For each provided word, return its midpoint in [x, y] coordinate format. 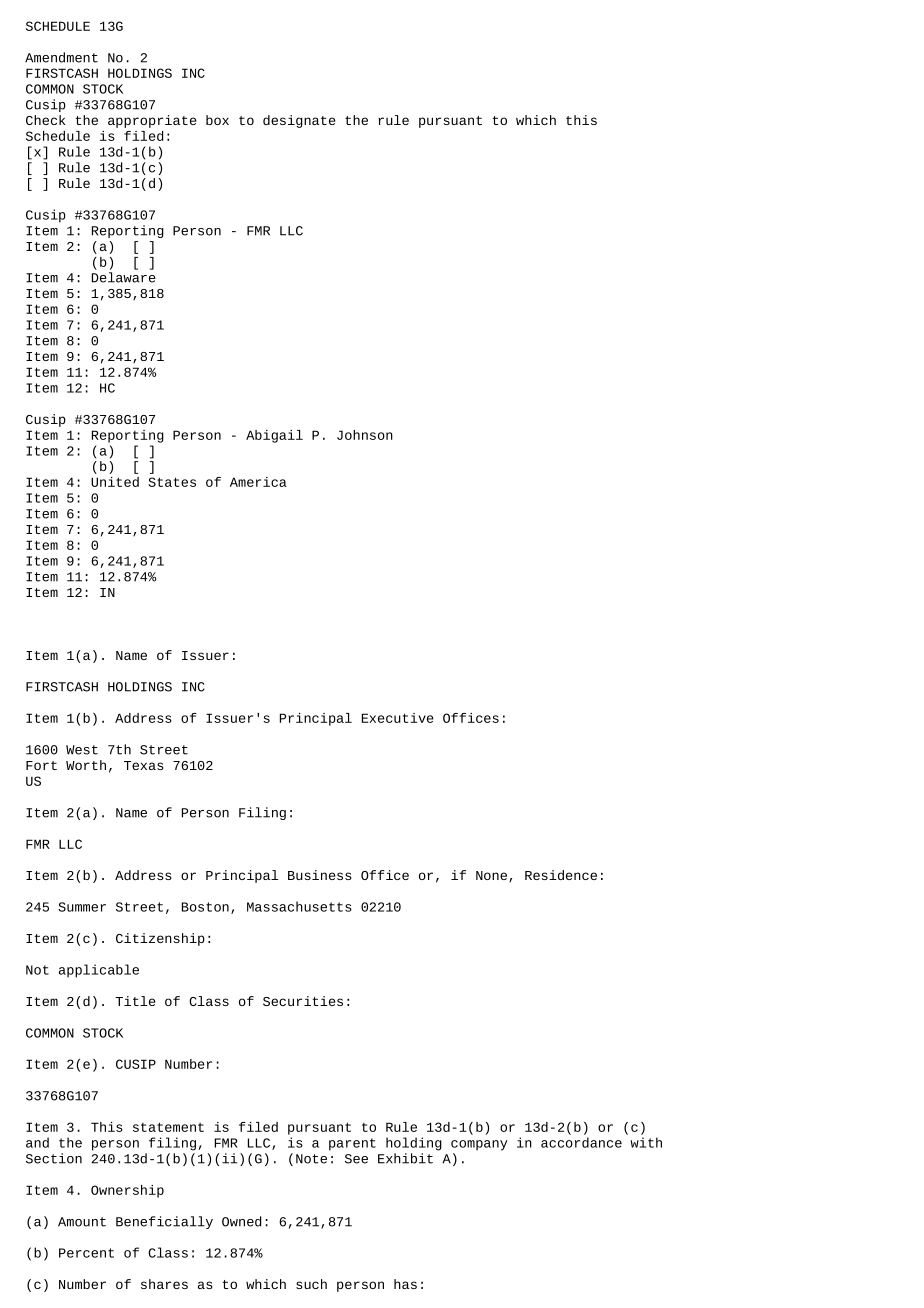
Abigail [274, 436]
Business [320, 875]
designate [299, 121]
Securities [303, 1001]
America [258, 482]
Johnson [365, 435]
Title [135, 1001]
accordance [581, 1142]
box [217, 120]
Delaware [124, 277]
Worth [86, 765]
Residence [561, 875]
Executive [398, 718]
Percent [86, 1253]
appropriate [152, 121]
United [115, 482]
